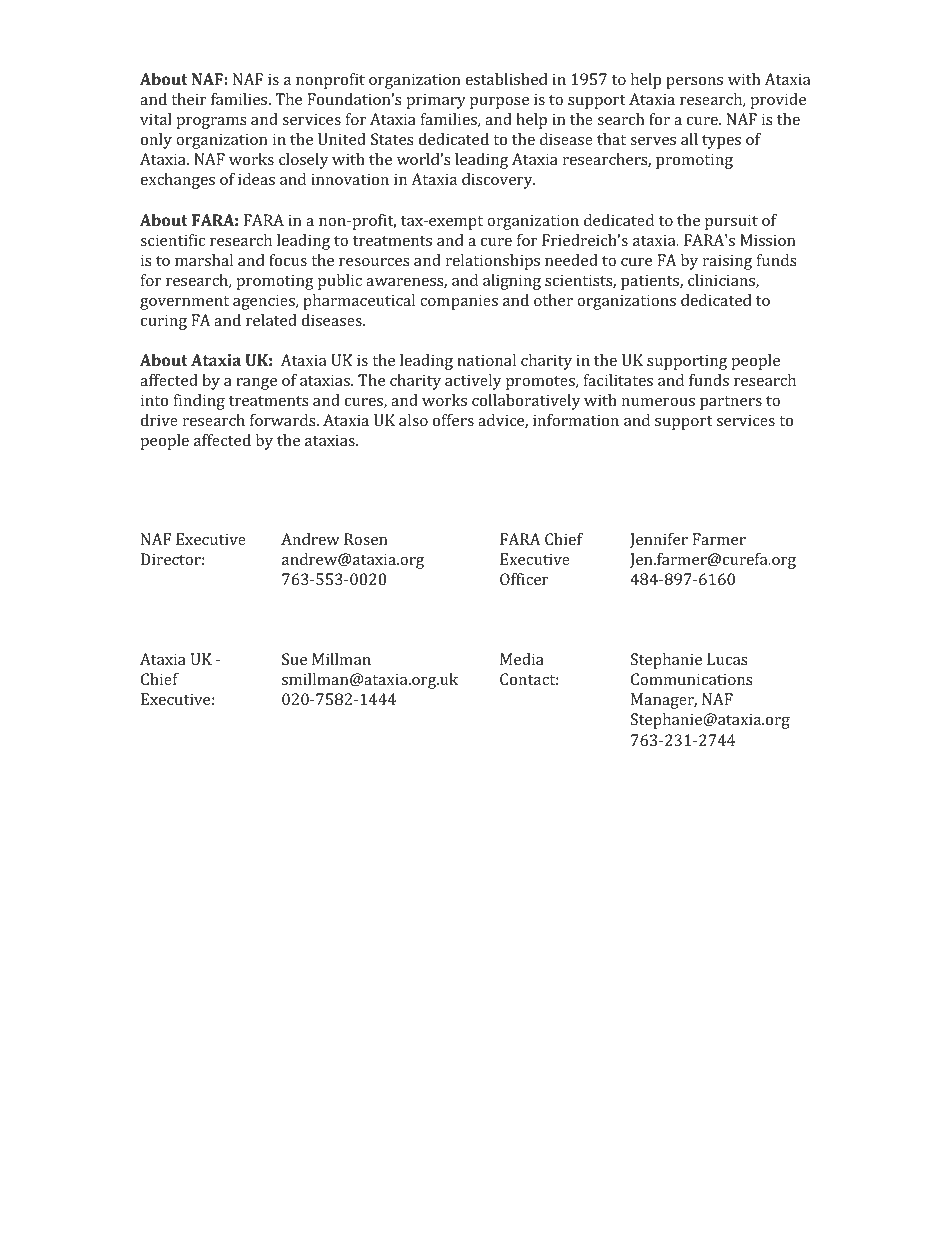 This screenshot has width=952, height=1233. Describe the element at coordinates (294, 659) in the screenshot. I see `Sue` at that location.
